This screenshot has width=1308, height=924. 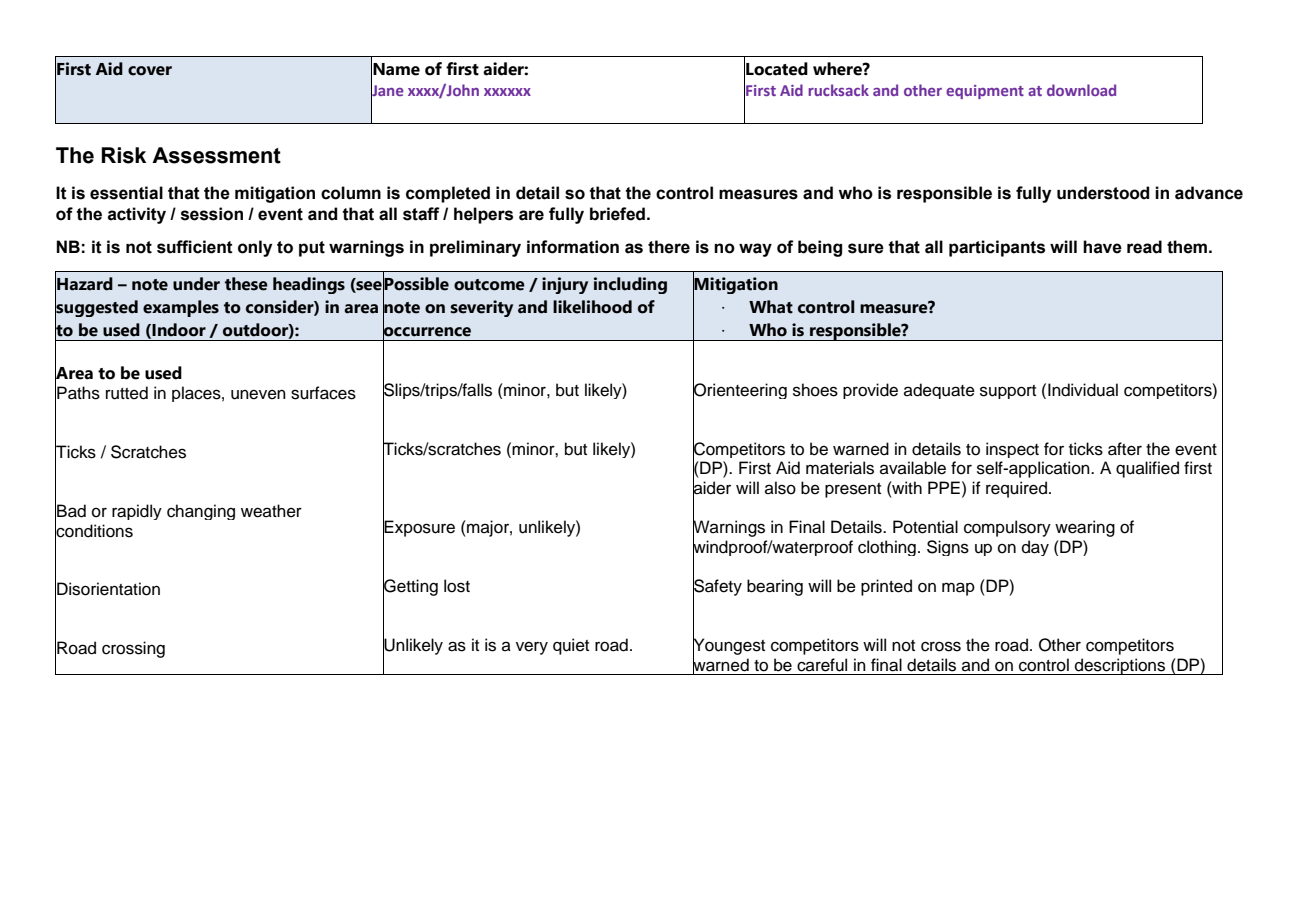 What do you see at coordinates (150, 71) in the screenshot?
I see `cover` at bounding box center [150, 71].
